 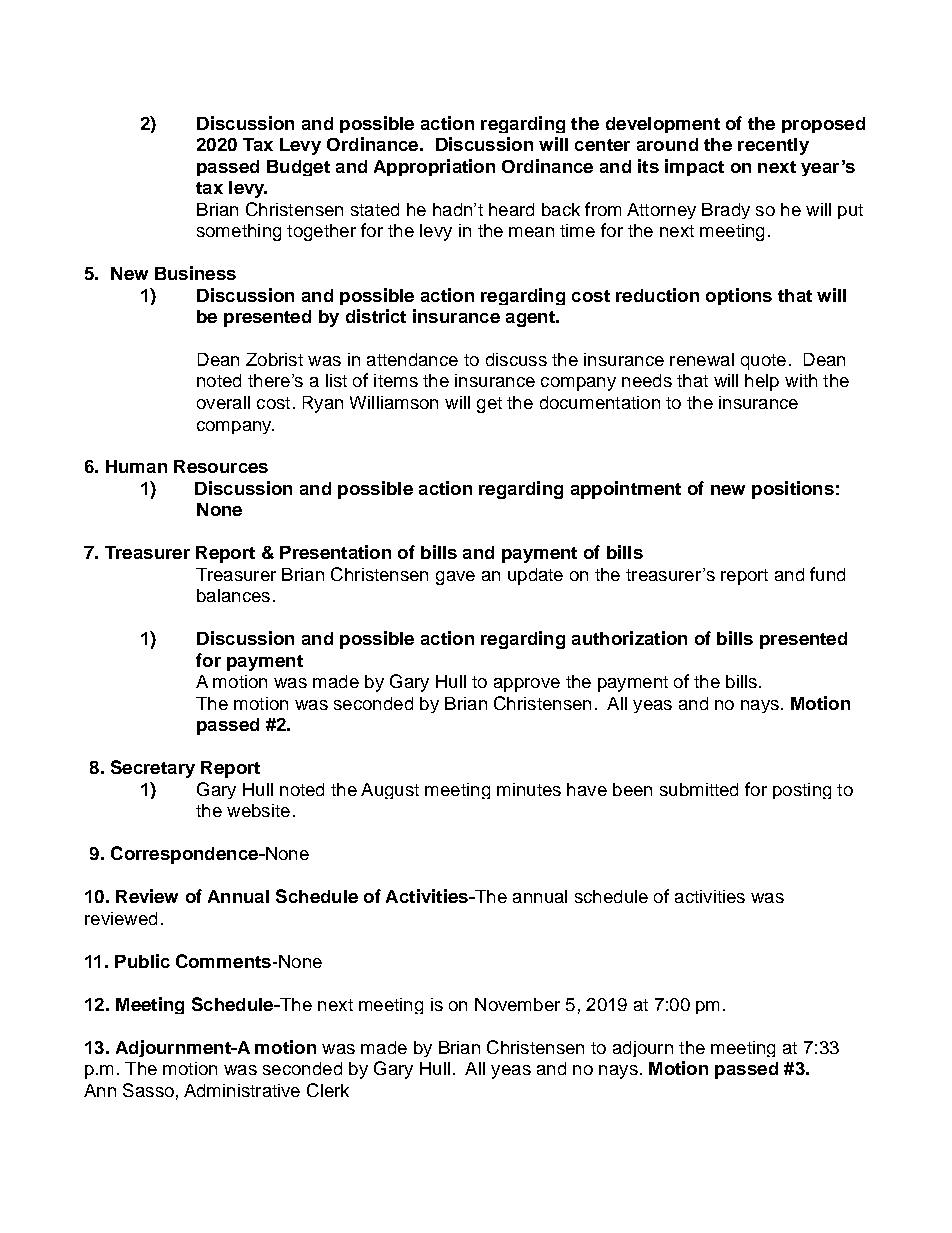 What do you see at coordinates (298, 168) in the screenshot?
I see `Budget` at bounding box center [298, 168].
